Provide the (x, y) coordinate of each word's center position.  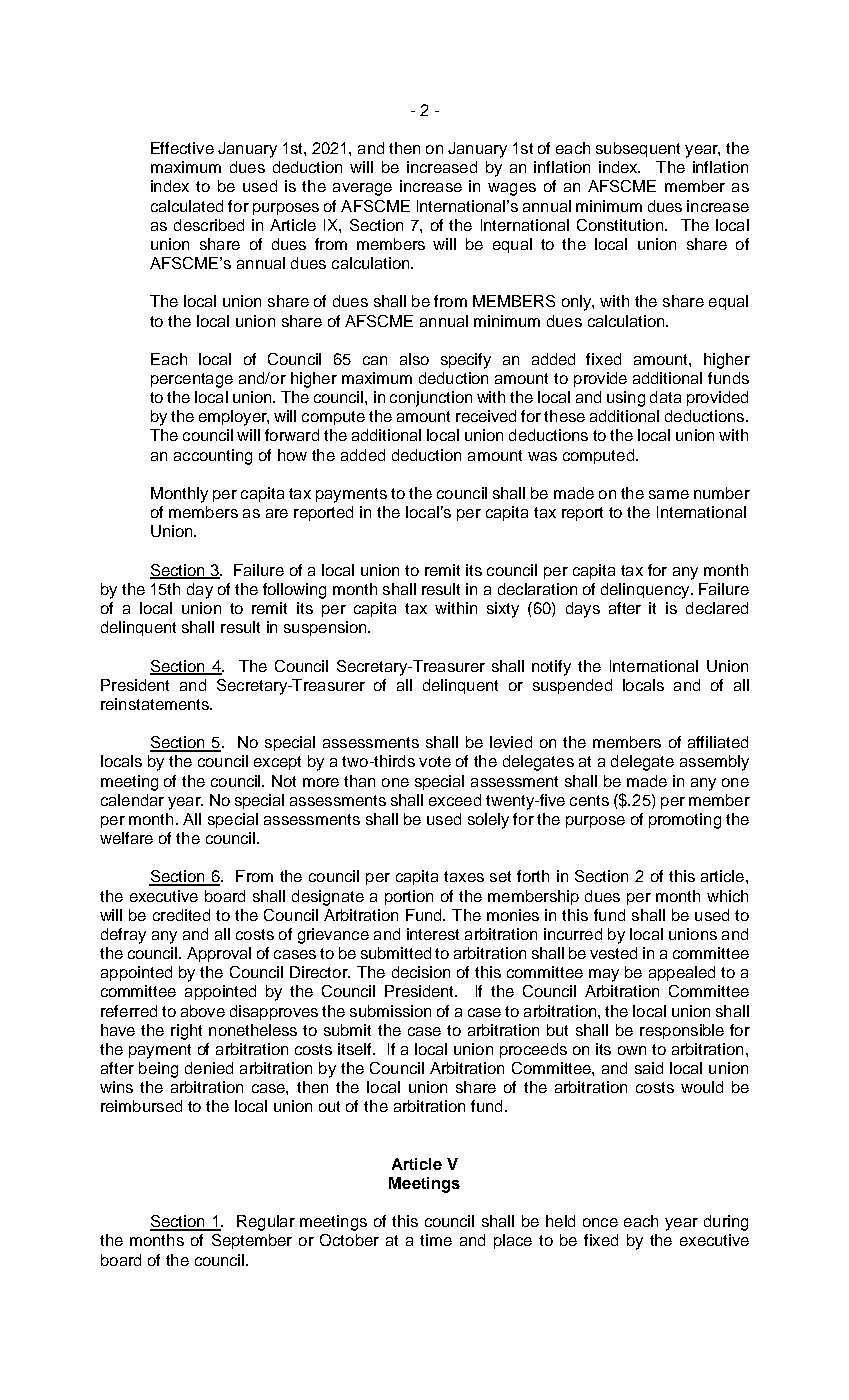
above (203, 1011)
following (294, 591)
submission (390, 1011)
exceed (455, 800)
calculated (187, 206)
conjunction (431, 399)
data (665, 397)
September (252, 1241)
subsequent (638, 149)
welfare (126, 838)
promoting (685, 821)
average (362, 189)
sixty (503, 610)
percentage (192, 380)
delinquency (646, 591)
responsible (682, 1031)
